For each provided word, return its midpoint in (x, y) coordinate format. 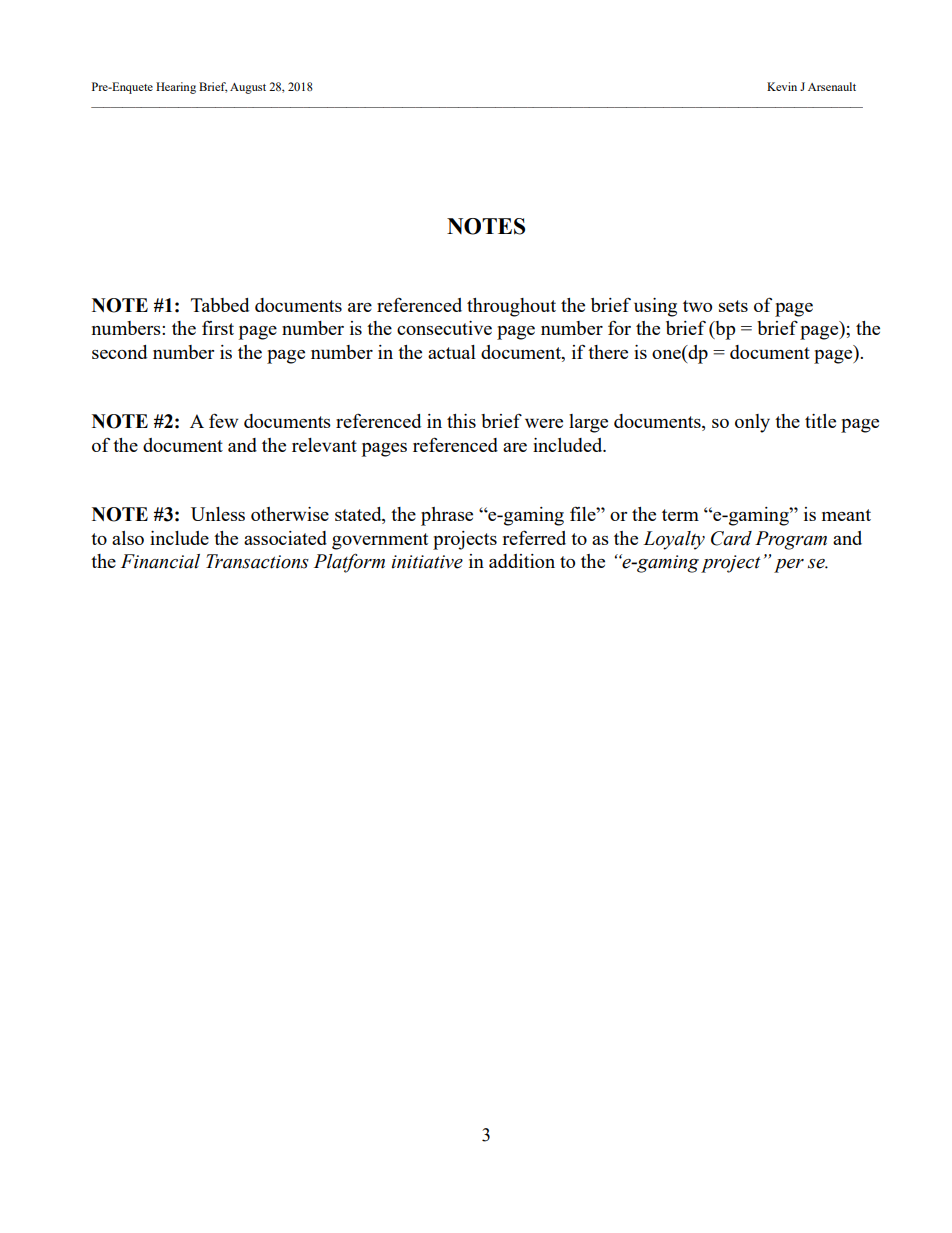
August (248, 88)
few (223, 420)
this (461, 421)
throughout (511, 307)
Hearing (176, 88)
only (752, 423)
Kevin (782, 86)
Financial (160, 561)
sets (733, 306)
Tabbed (220, 305)
